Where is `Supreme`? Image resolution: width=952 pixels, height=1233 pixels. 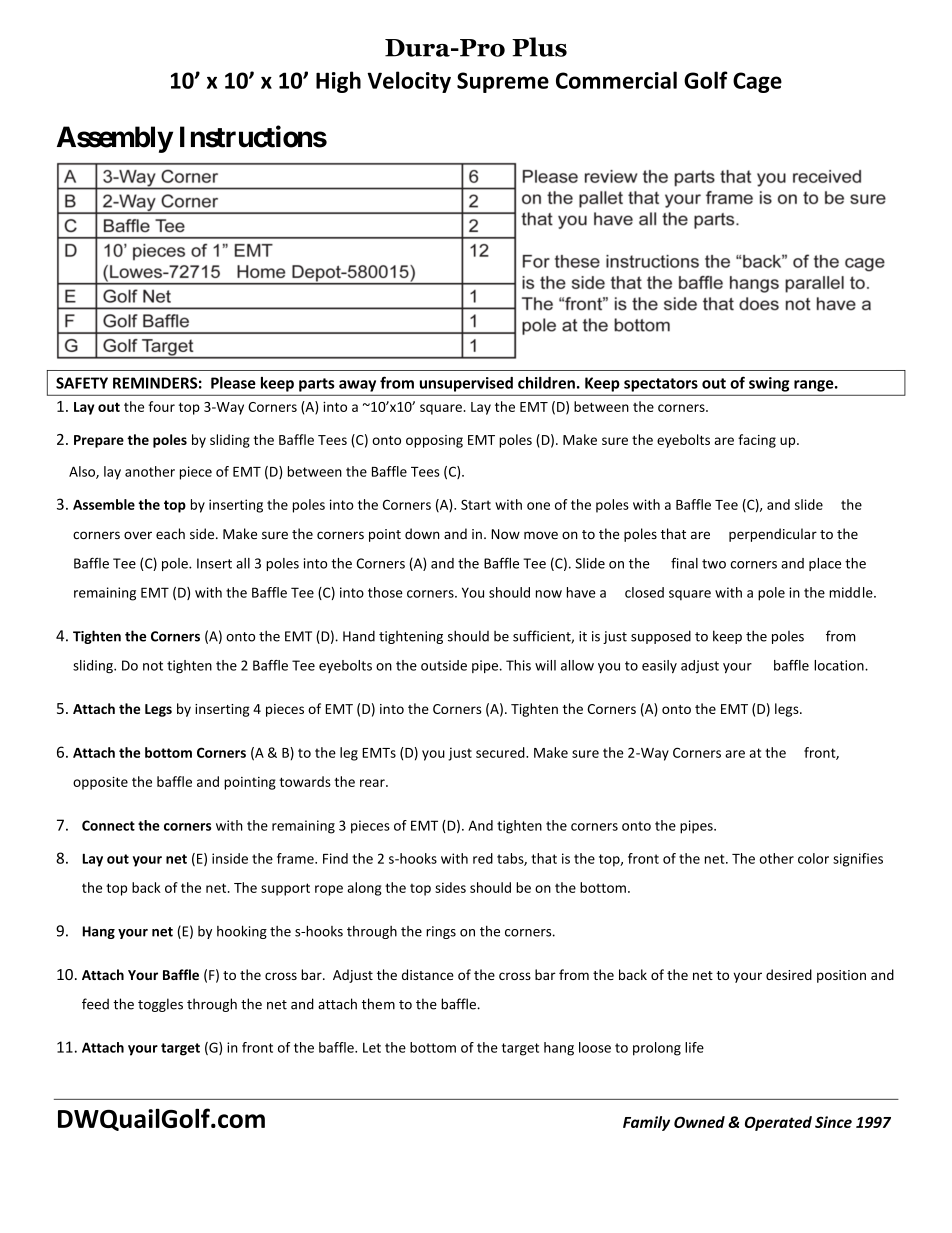
Supreme is located at coordinates (503, 82).
